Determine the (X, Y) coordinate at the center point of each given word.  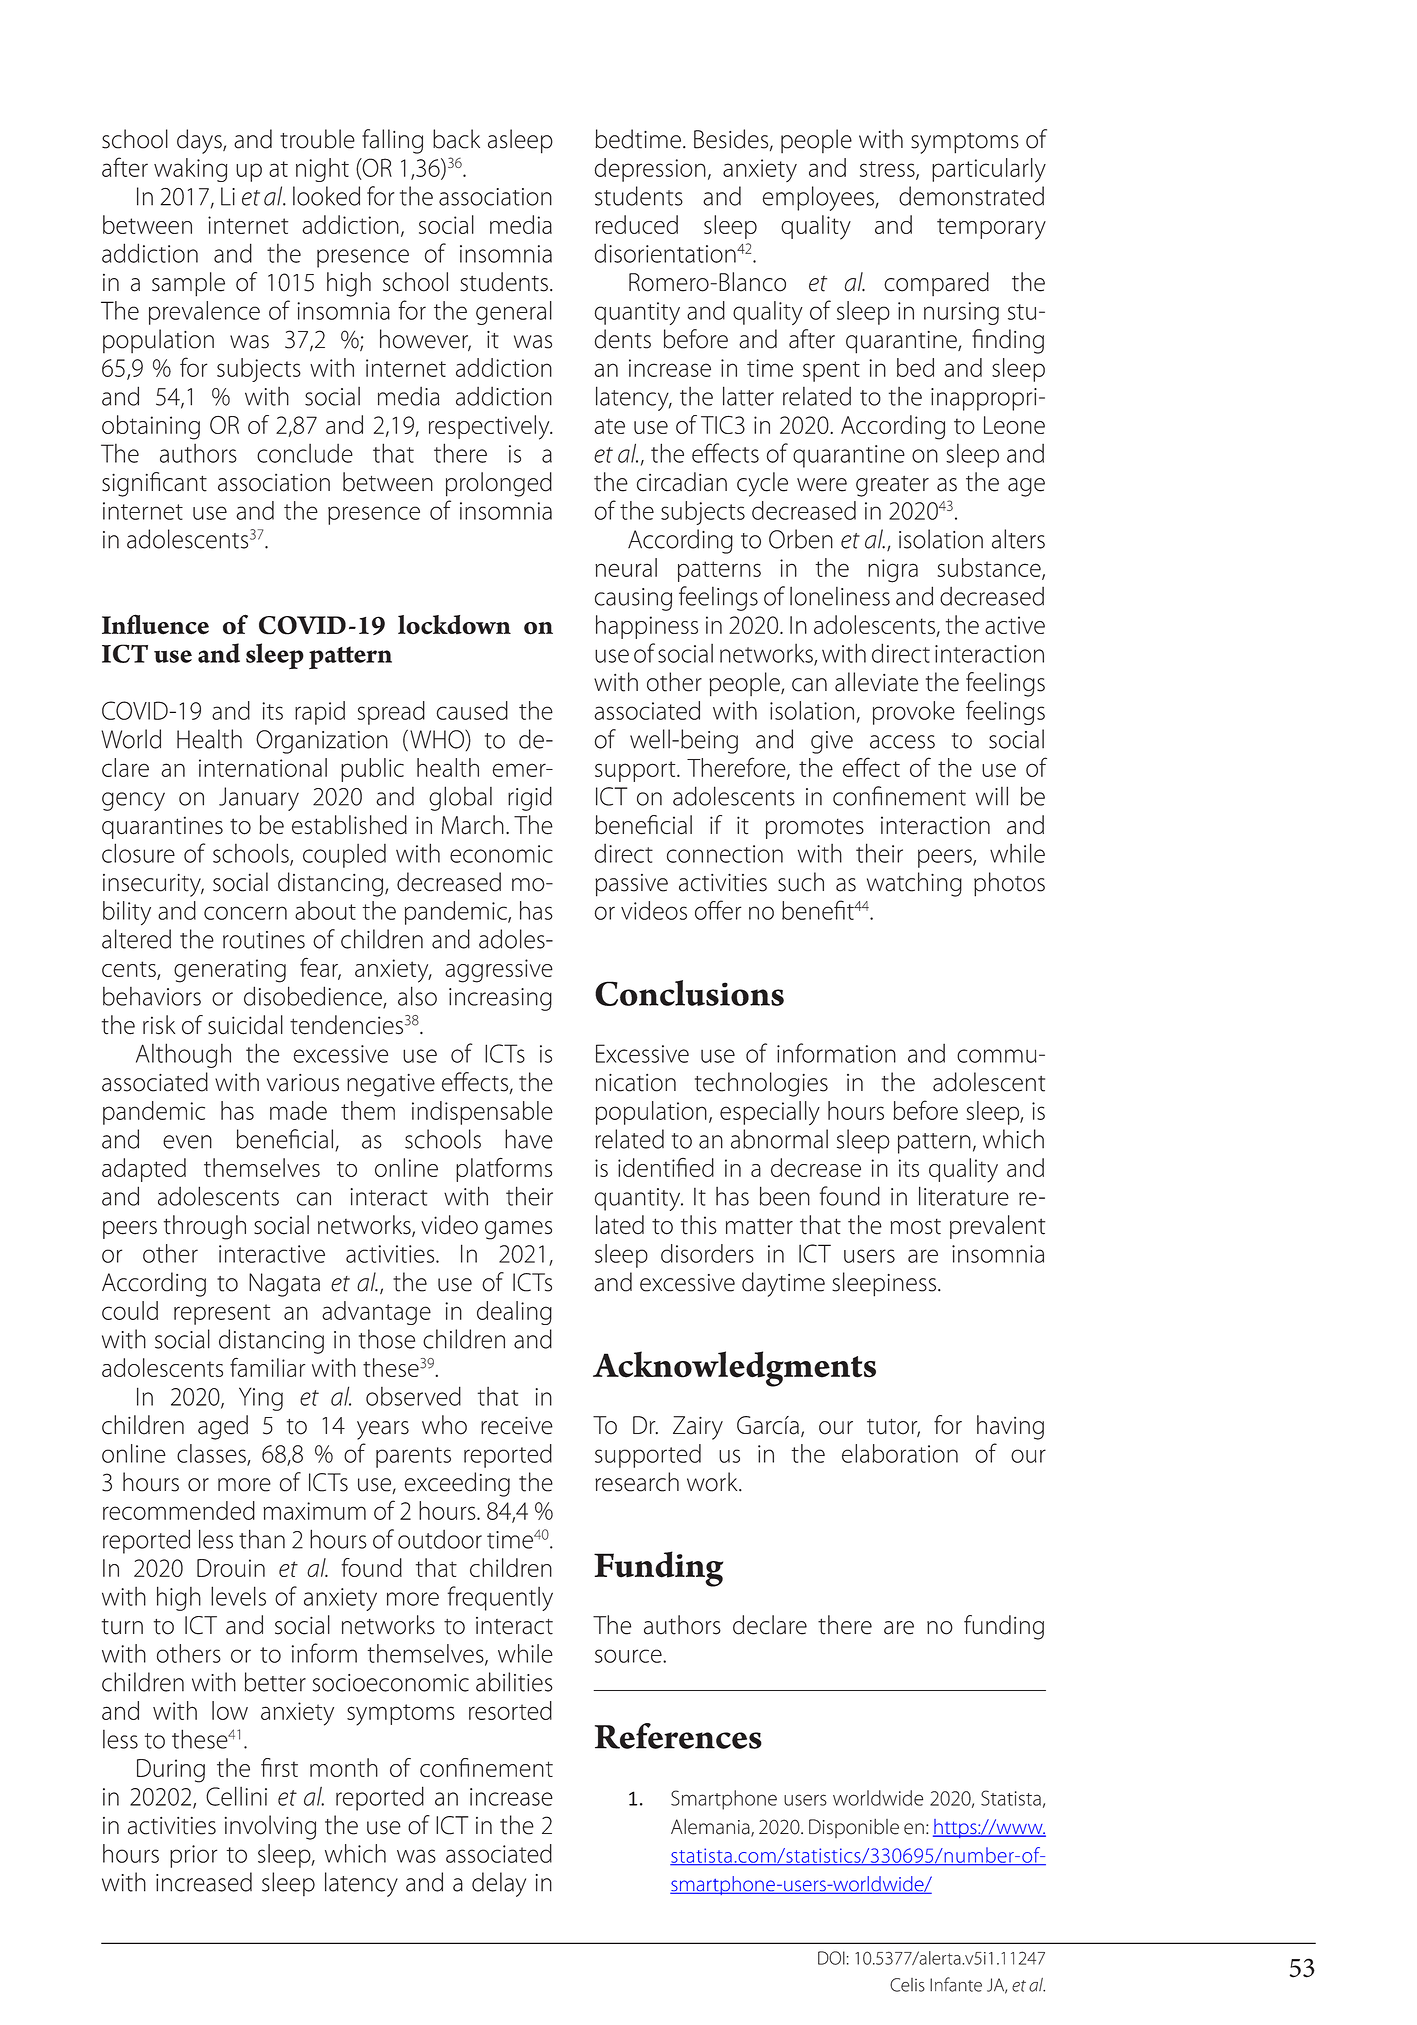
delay (499, 1884)
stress (888, 170)
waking (190, 170)
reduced (636, 224)
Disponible (854, 1828)
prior (194, 1856)
